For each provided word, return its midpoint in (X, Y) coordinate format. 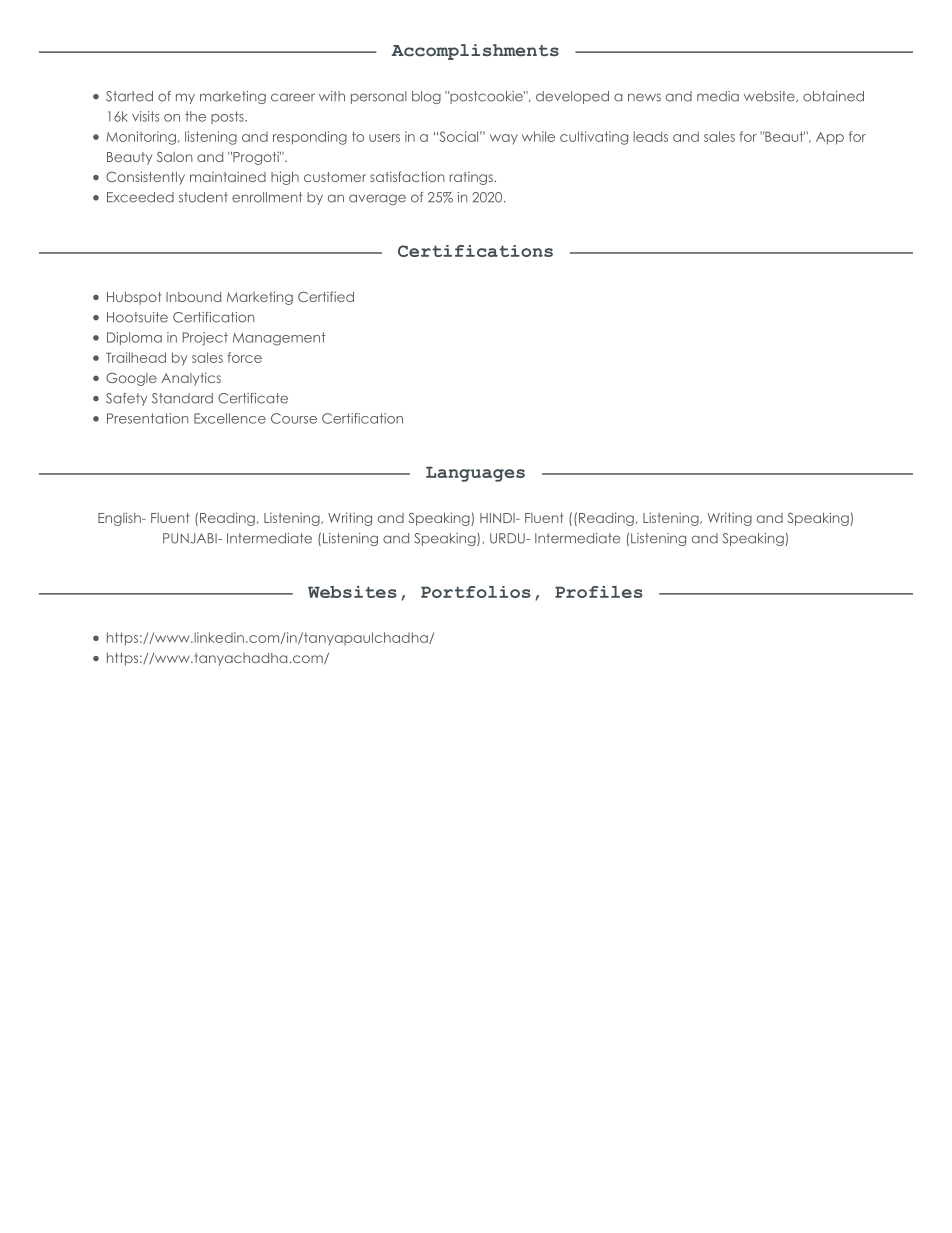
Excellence (230, 418)
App (830, 138)
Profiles (599, 592)
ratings (472, 178)
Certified (326, 296)
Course (294, 418)
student (203, 197)
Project (205, 339)
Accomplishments (475, 52)
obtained (833, 96)
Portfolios (476, 592)
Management (279, 339)
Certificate (253, 398)
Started (129, 96)
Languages (475, 474)
